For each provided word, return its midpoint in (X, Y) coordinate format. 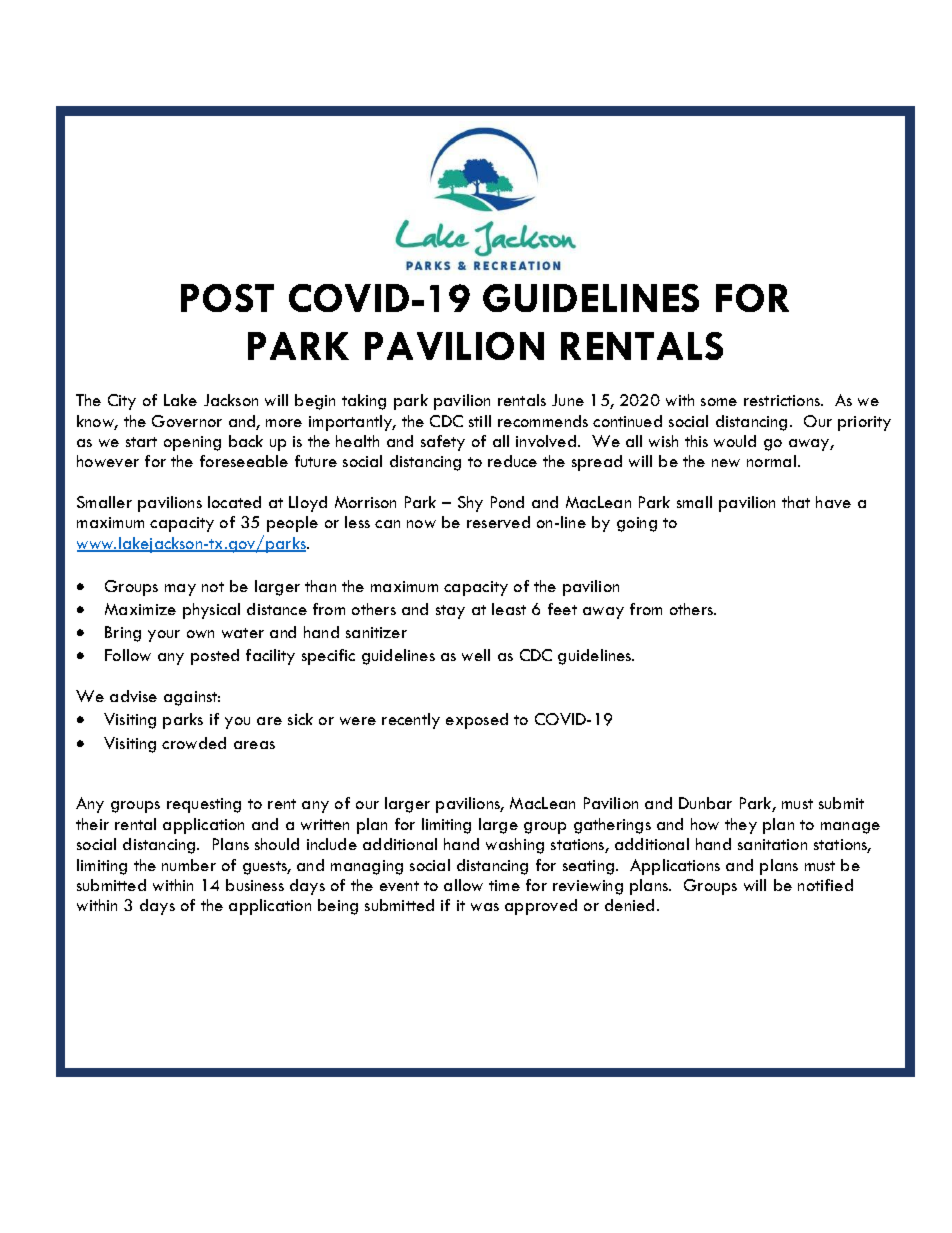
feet (562, 609)
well (476, 655)
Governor (187, 421)
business (255, 885)
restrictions (783, 400)
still (480, 421)
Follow (128, 655)
